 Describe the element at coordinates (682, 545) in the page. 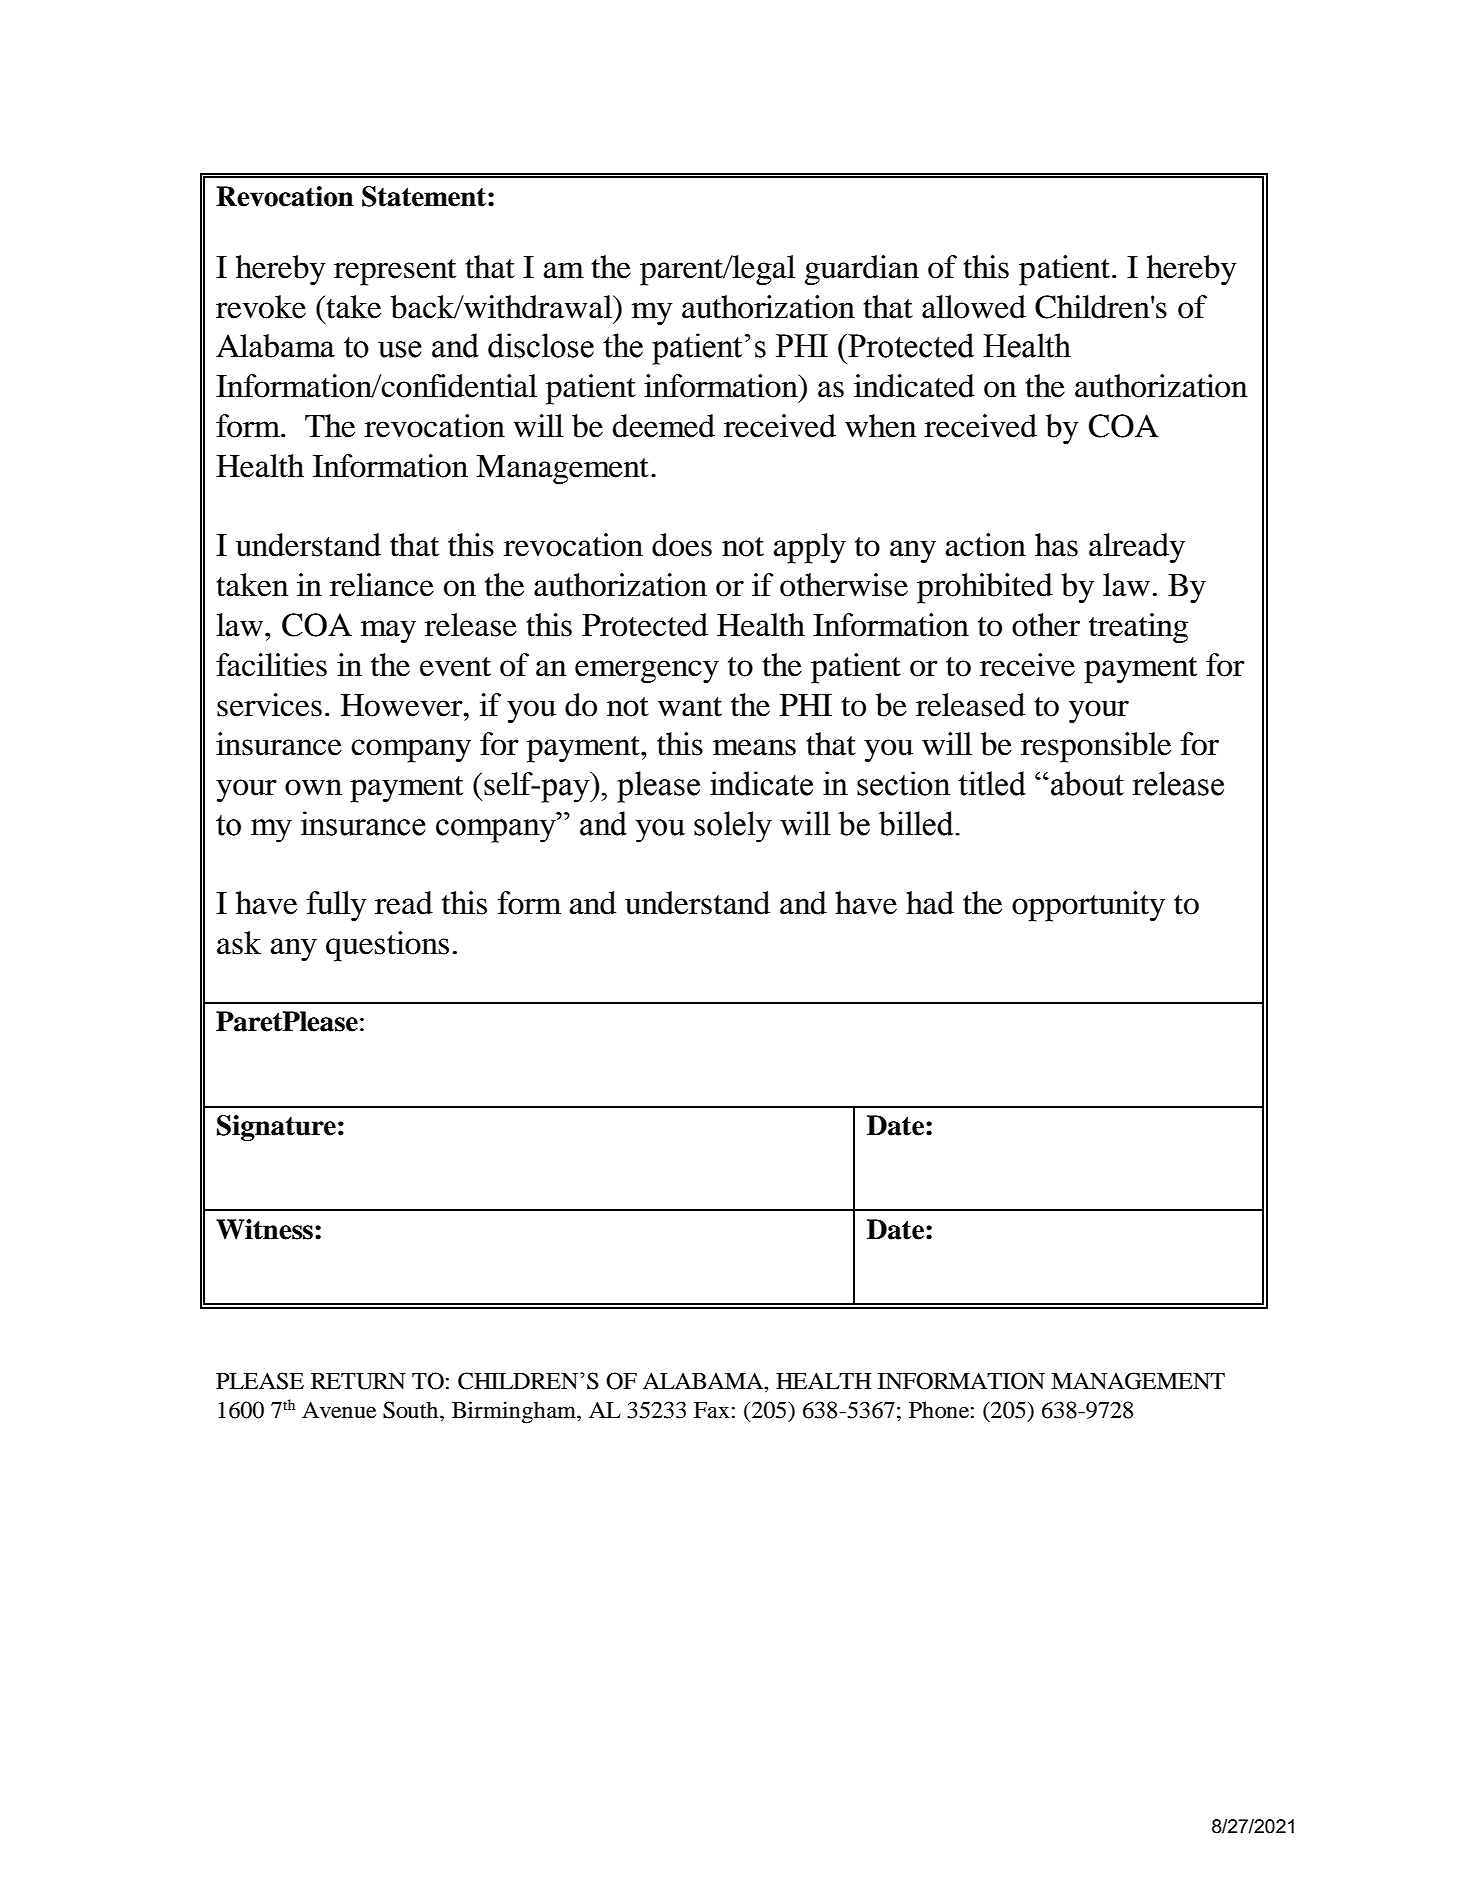

I see `does` at that location.
